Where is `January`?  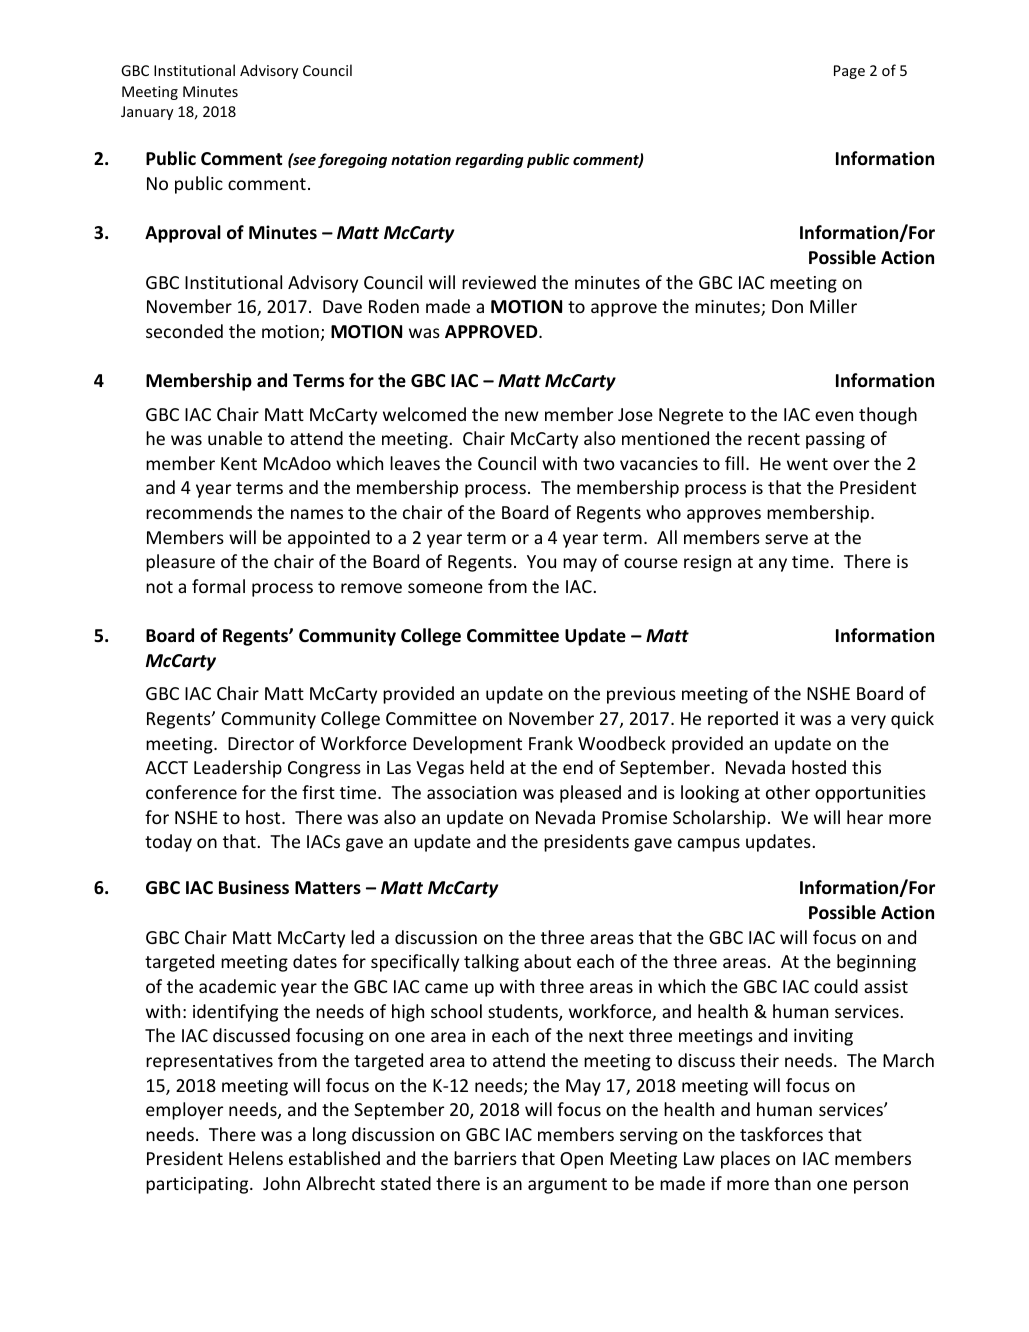
January is located at coordinates (147, 113).
